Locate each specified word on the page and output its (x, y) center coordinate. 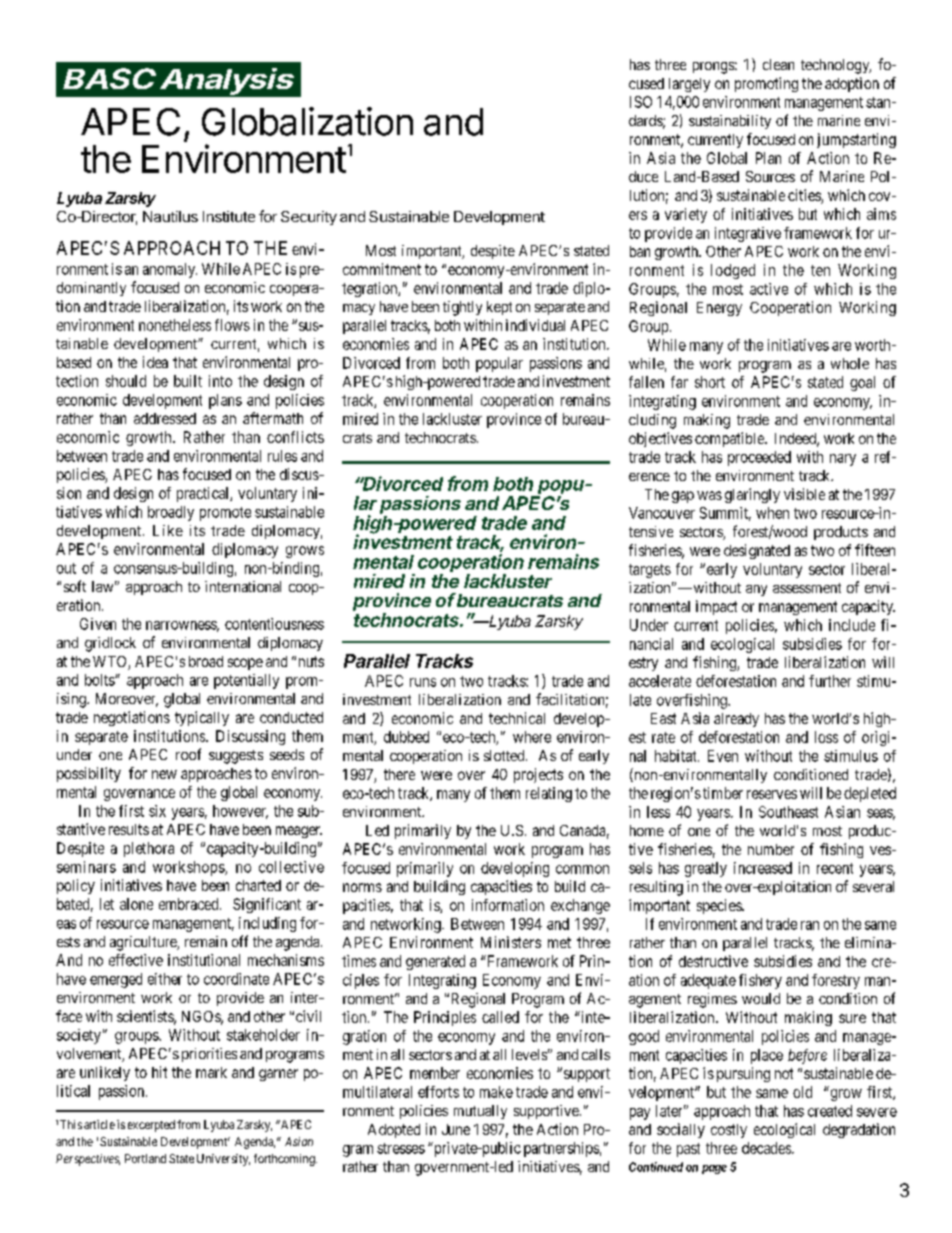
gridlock (110, 644)
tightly (462, 308)
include (852, 625)
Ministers (511, 942)
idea (155, 362)
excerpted (151, 1126)
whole (850, 363)
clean (778, 64)
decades (767, 1148)
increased (763, 868)
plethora (149, 849)
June (456, 1129)
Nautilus (170, 216)
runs (423, 682)
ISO (641, 102)
